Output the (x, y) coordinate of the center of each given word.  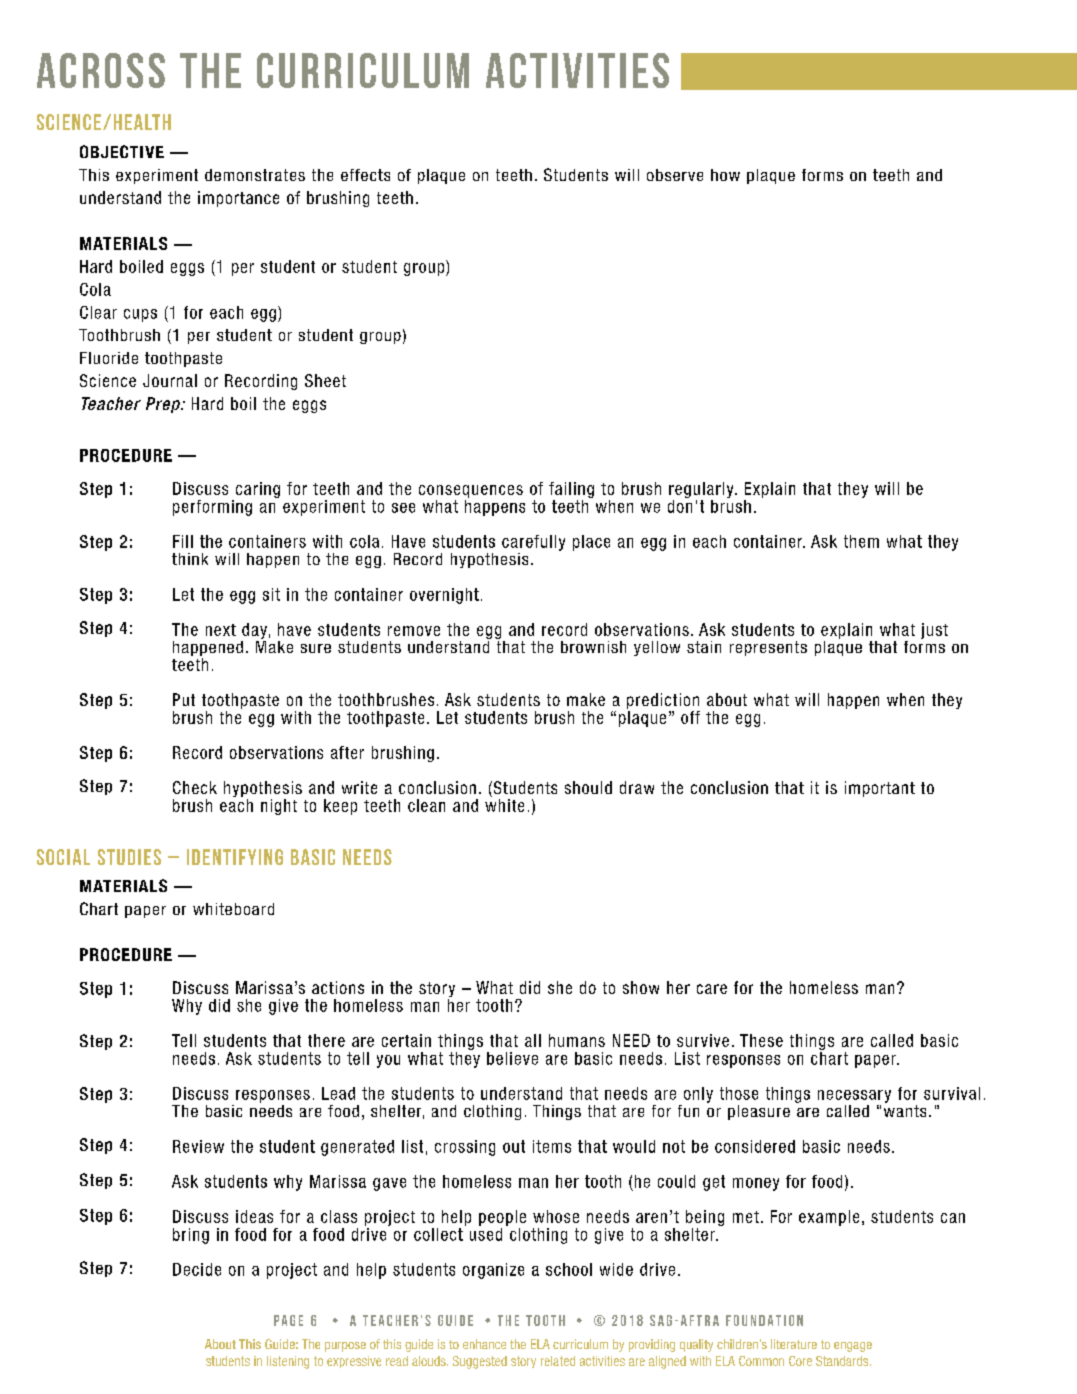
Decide (197, 1269)
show (641, 987)
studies (129, 857)
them (861, 541)
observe (675, 175)
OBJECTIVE (122, 151)
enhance (484, 1344)
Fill (183, 541)
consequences (471, 491)
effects (365, 175)
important (880, 789)
